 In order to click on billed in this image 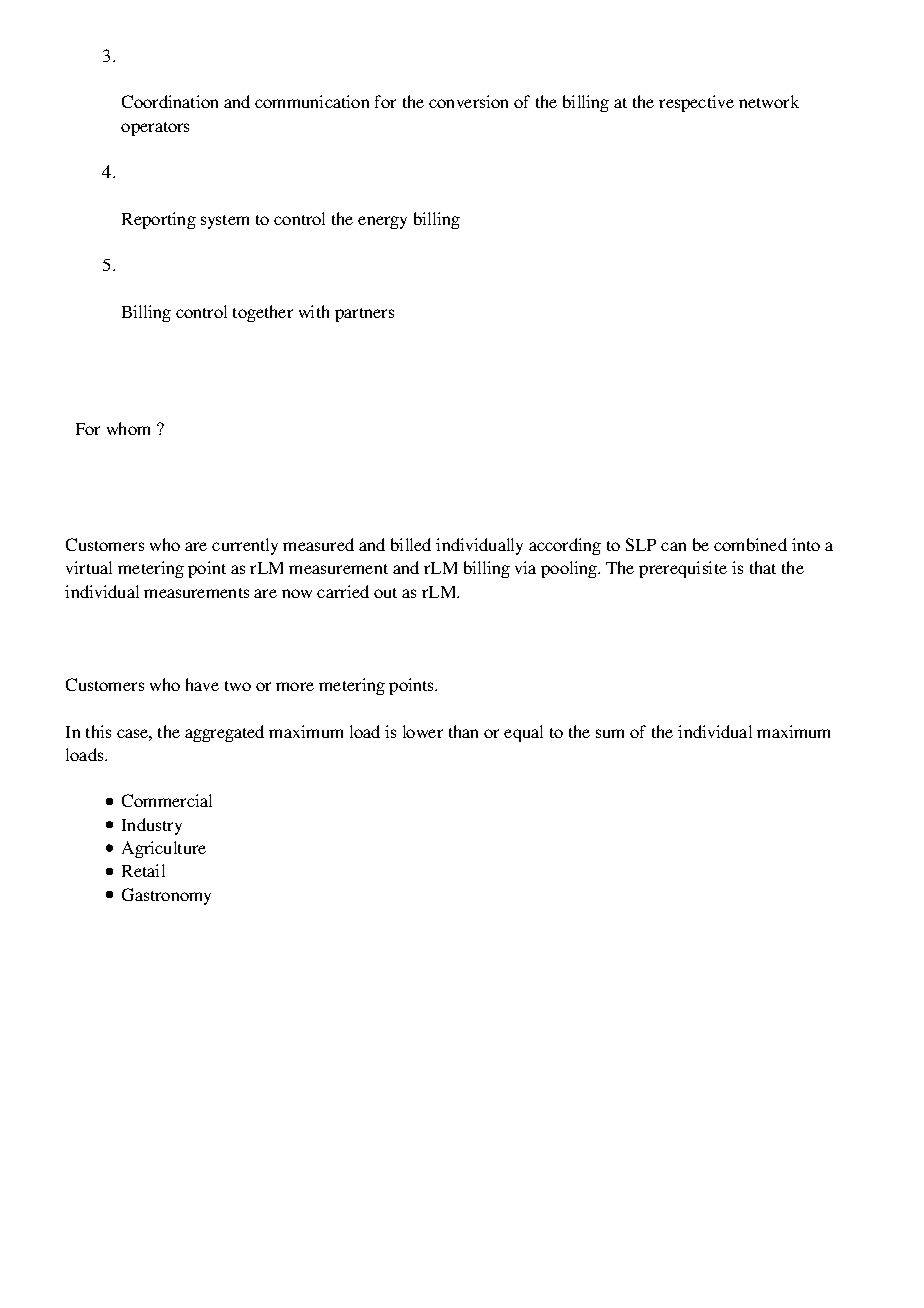, I will do `click(411, 544)`.
